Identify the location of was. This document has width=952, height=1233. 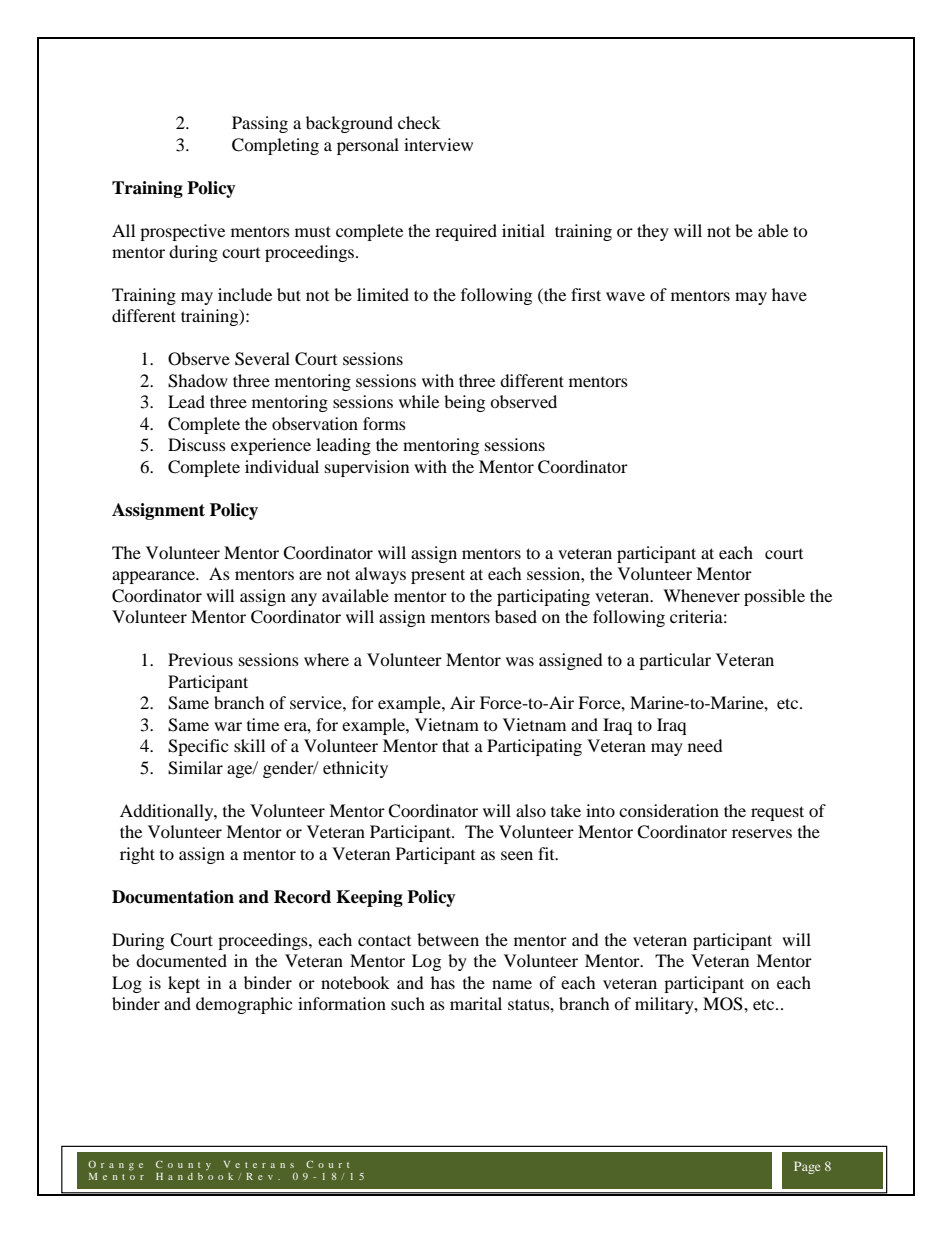
(520, 661).
